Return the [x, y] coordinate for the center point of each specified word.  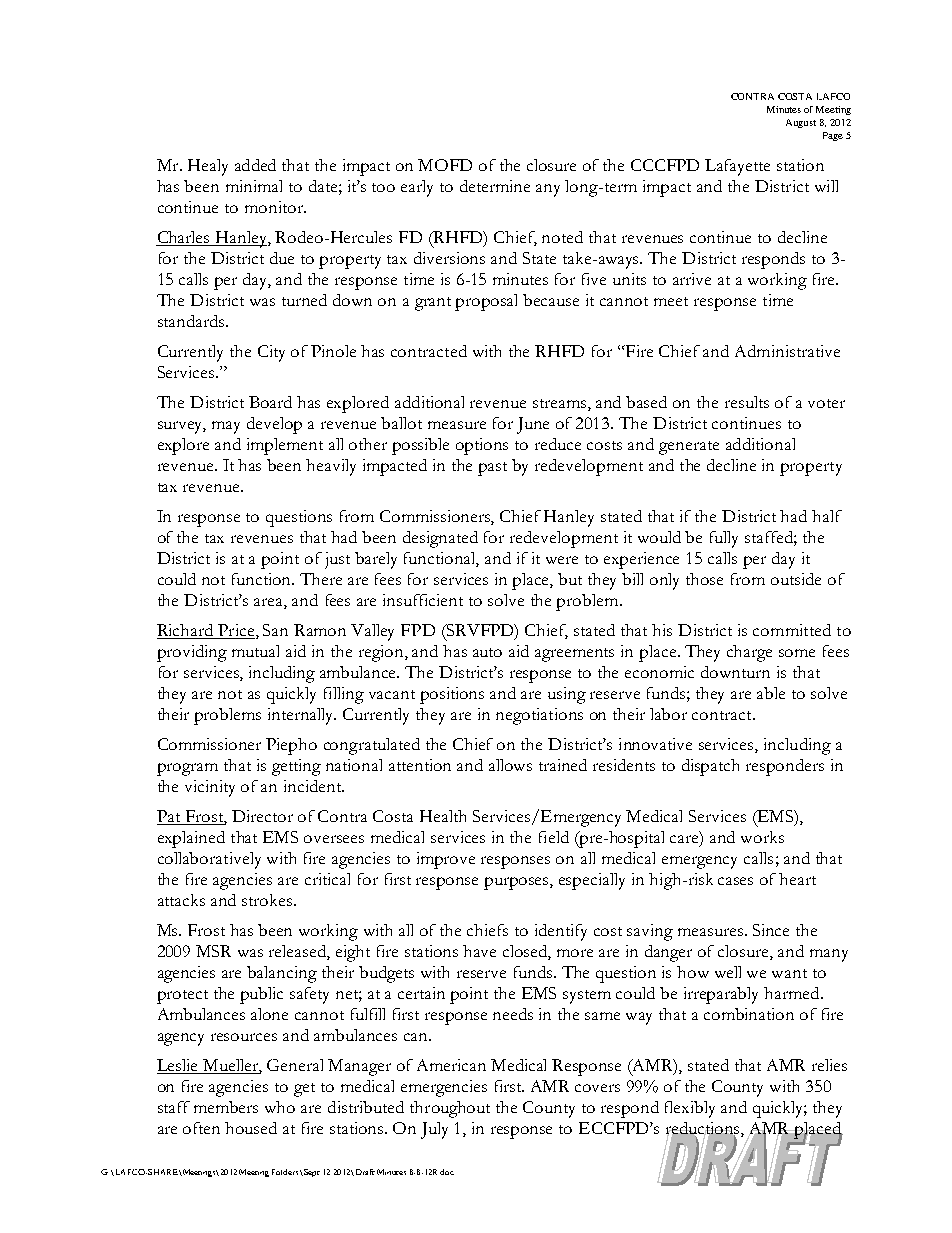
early [417, 188]
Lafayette [737, 167]
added [255, 165]
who [280, 1107]
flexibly [690, 1109]
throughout [450, 1109]
